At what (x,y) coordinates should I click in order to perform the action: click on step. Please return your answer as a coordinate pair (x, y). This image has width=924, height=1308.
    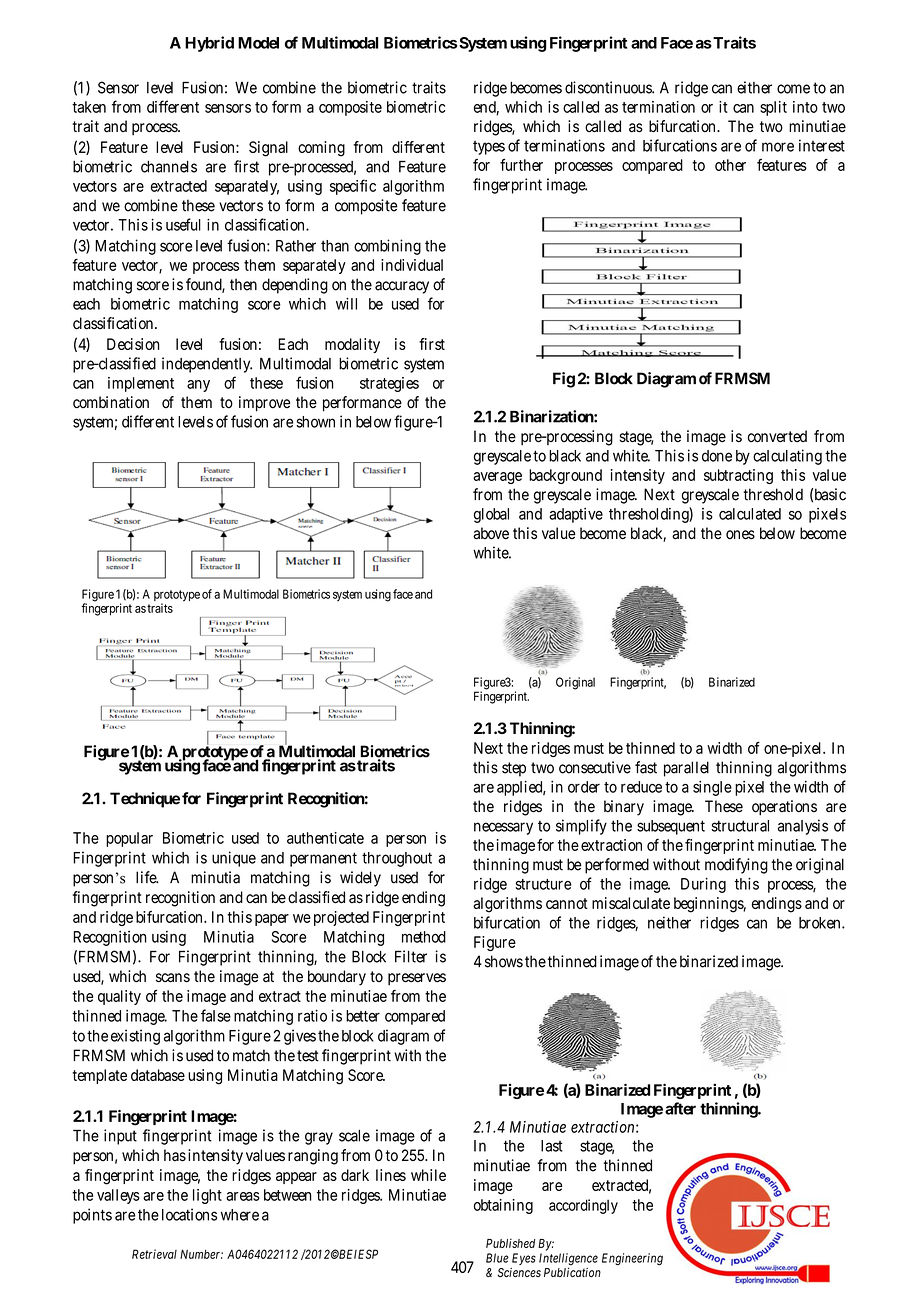
    Looking at the image, I should click on (514, 769).
